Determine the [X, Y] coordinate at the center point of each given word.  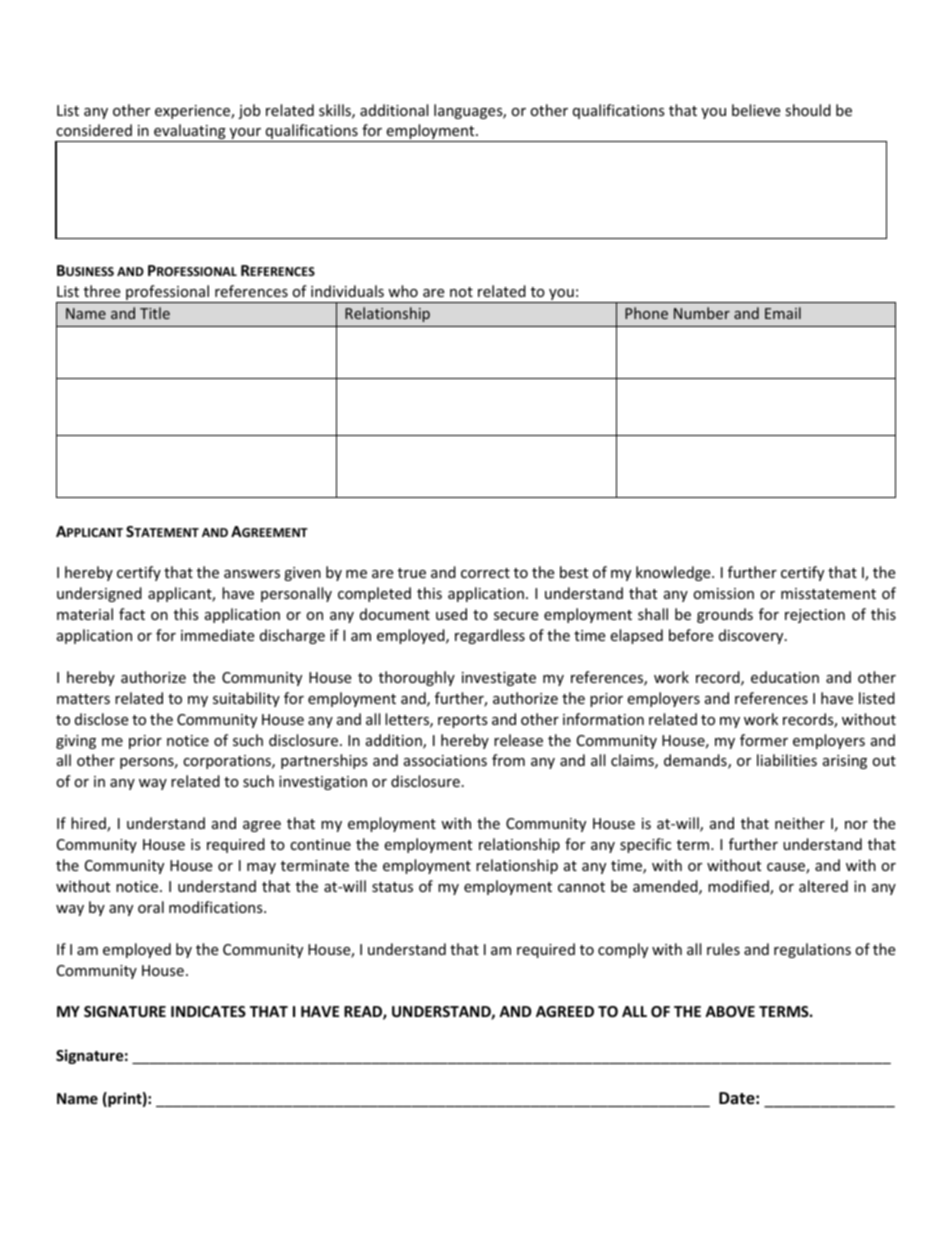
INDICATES [208, 1011]
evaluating [190, 133]
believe [756, 110]
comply [623, 950]
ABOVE [730, 1011]
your [246, 135]
